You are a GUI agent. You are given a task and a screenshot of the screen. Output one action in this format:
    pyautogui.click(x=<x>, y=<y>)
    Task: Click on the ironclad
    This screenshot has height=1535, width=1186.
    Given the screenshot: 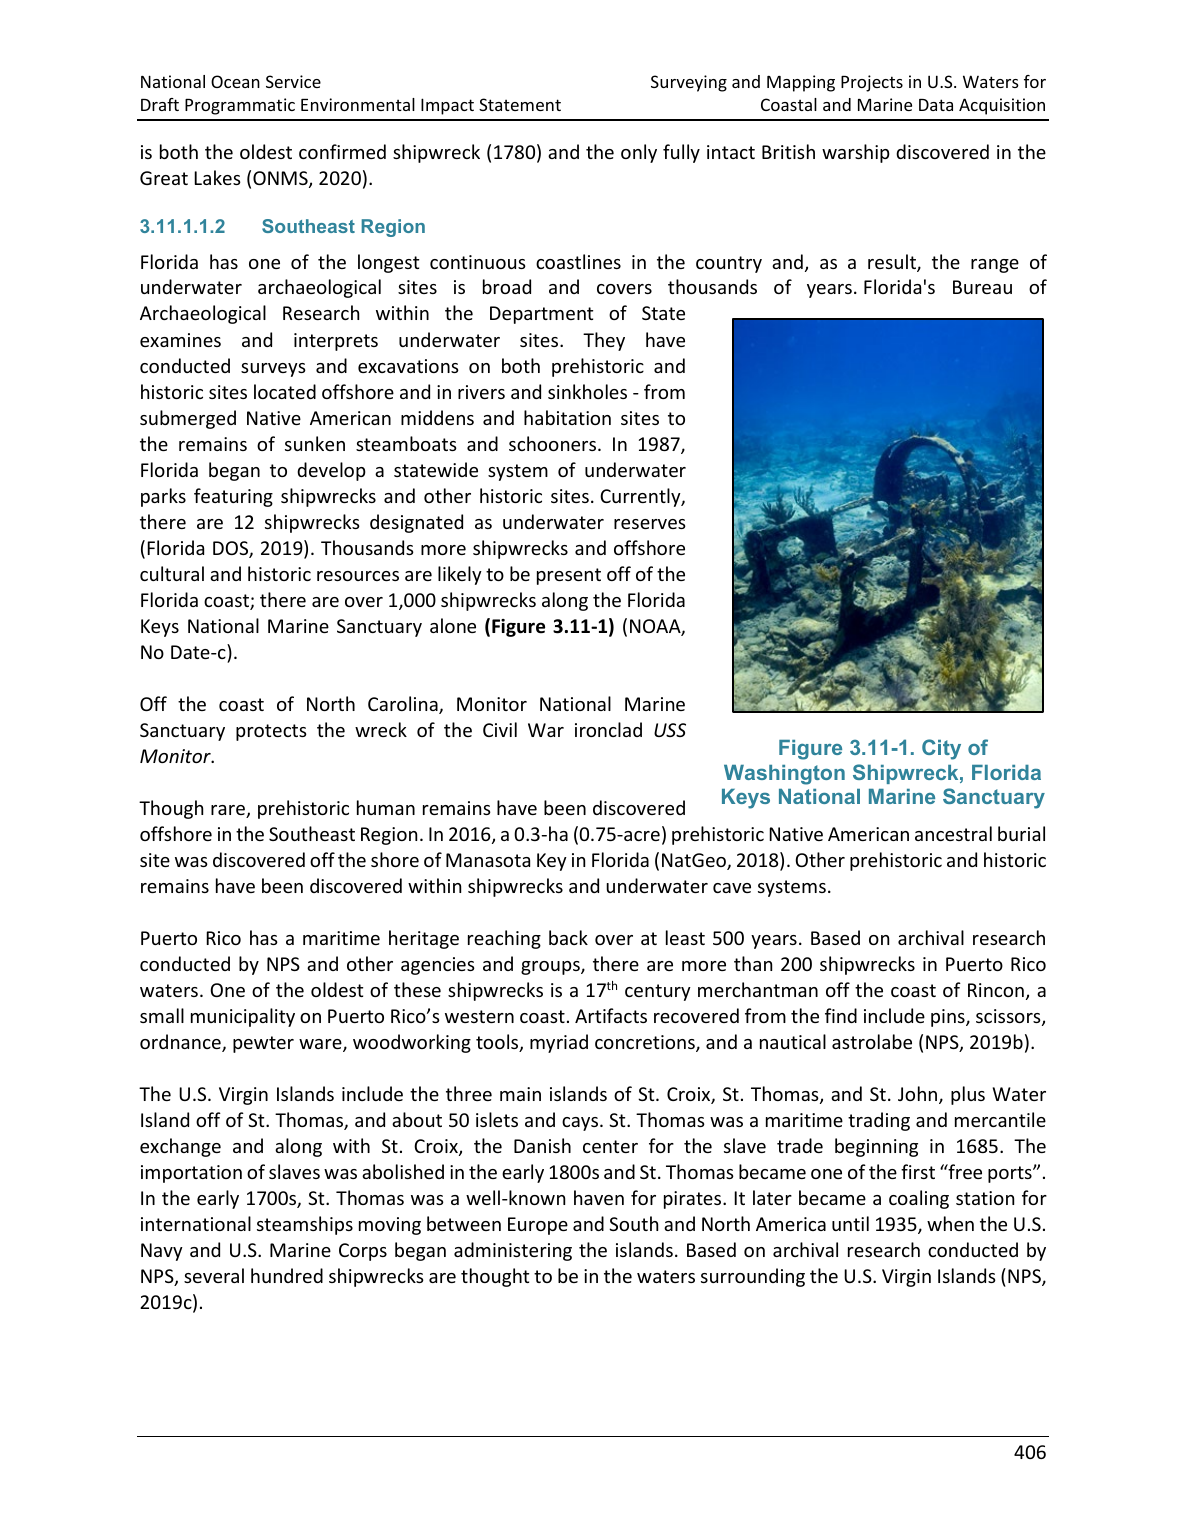 What is the action you would take?
    pyautogui.click(x=608, y=729)
